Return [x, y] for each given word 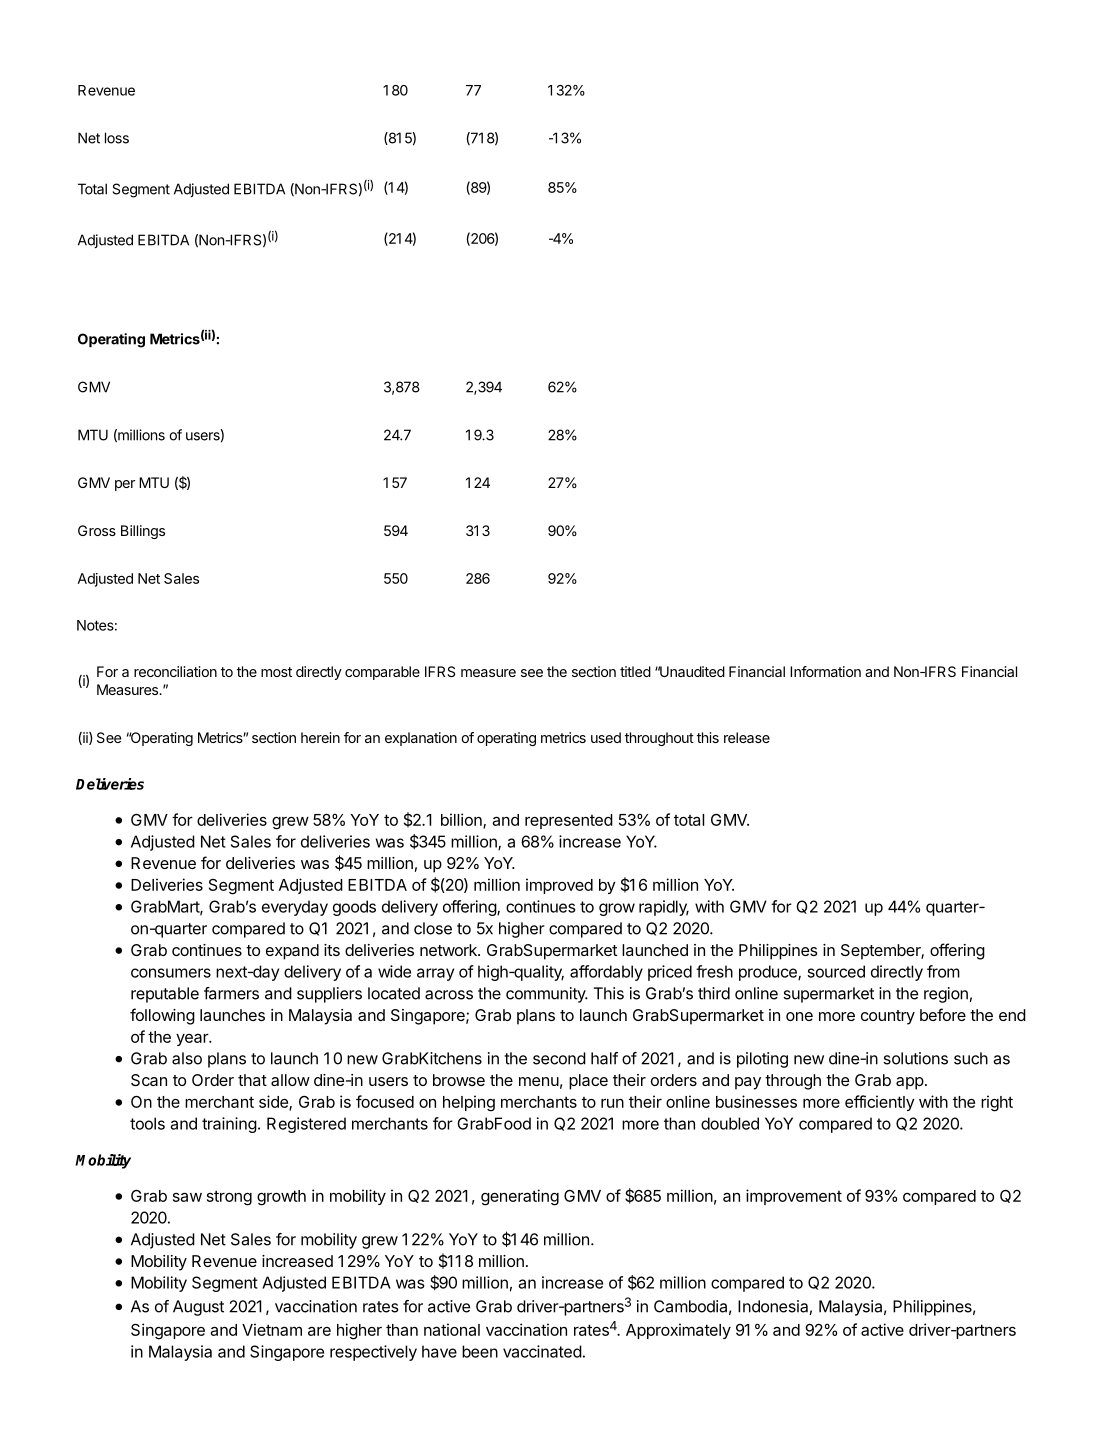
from [943, 971]
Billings [143, 532]
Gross [97, 530]
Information [825, 671]
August [198, 1308]
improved [559, 886]
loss [117, 138]
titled [635, 671]
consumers [171, 973]
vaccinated [542, 1351]
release [747, 737]
